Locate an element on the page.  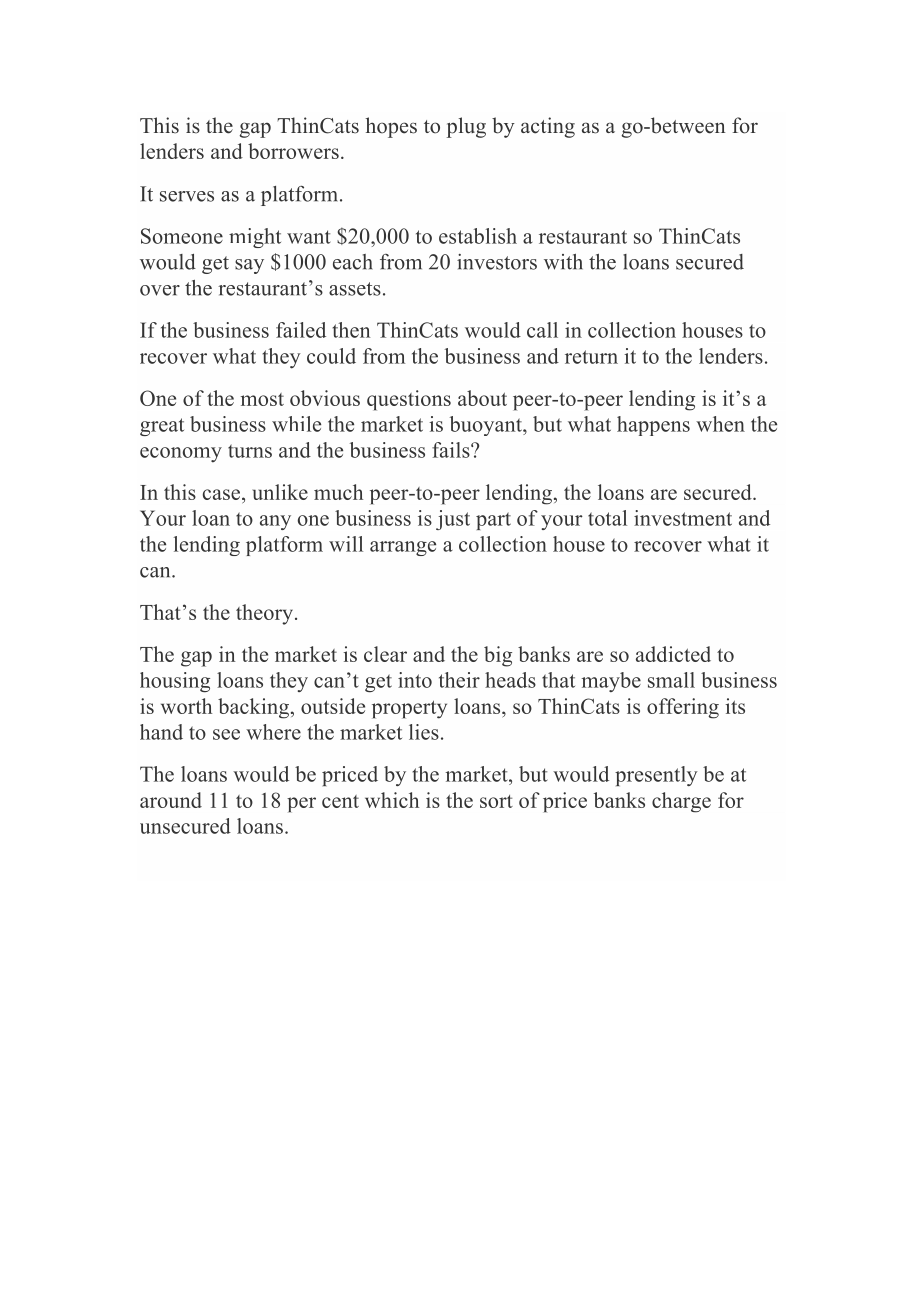
plug is located at coordinates (466, 127).
